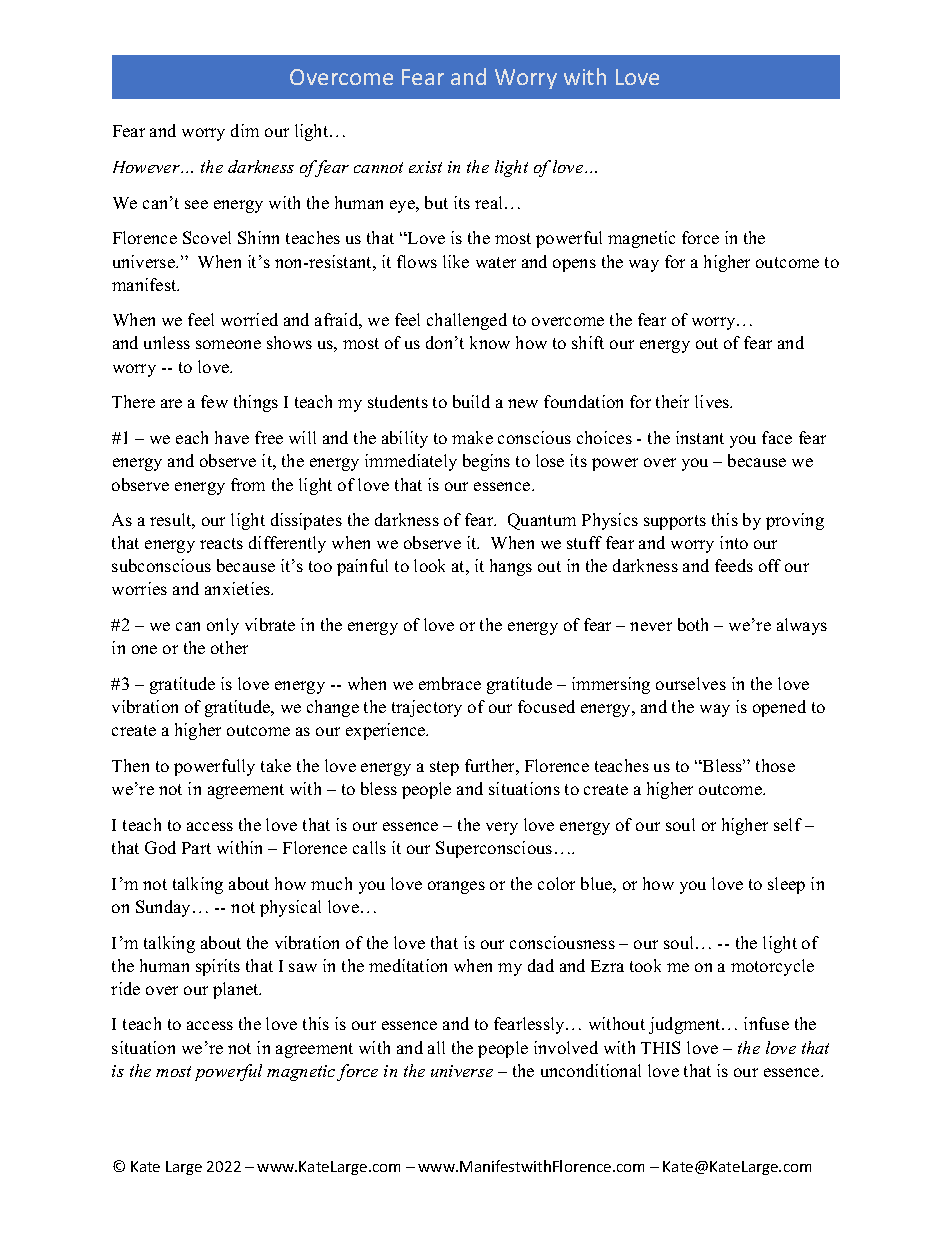  Describe the element at coordinates (245, 130) in the image. I see `dim` at that location.
